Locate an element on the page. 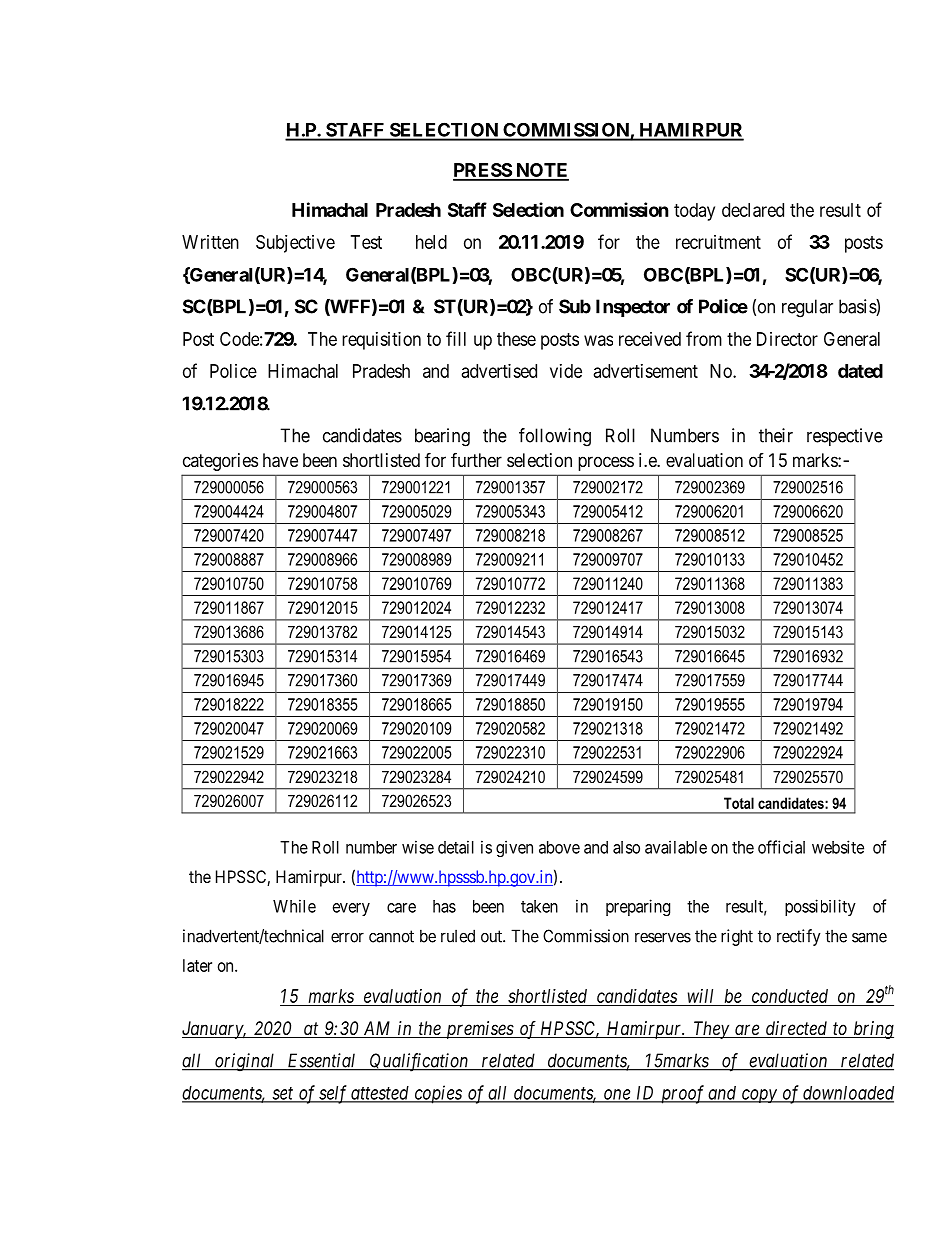 Image resolution: width=952 pixels, height=1233 pixels. NOTE is located at coordinates (541, 171).
